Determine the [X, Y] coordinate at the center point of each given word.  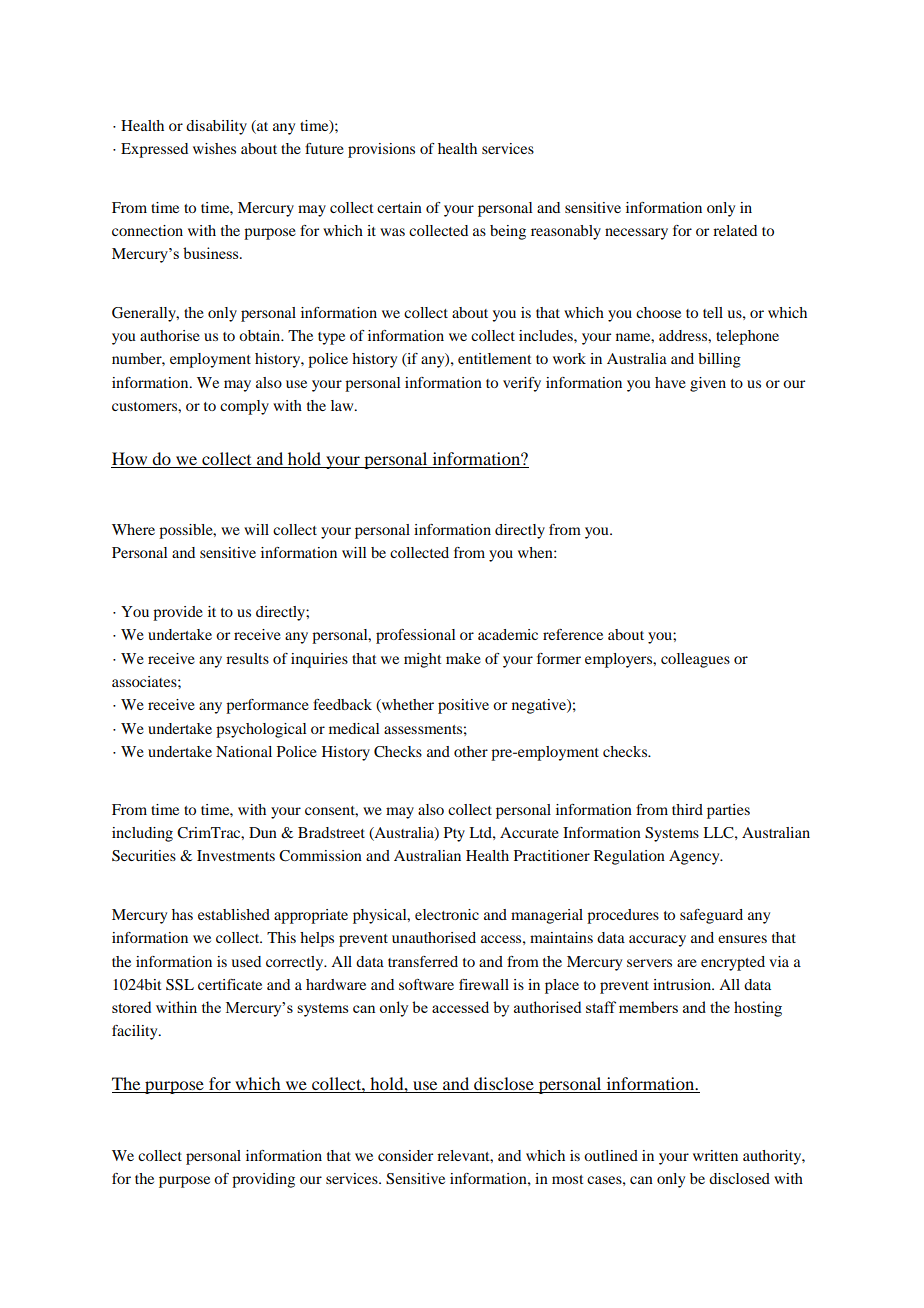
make [463, 658]
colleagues [695, 660]
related [735, 230]
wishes [214, 148]
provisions [381, 150]
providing [263, 1180]
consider [405, 1155]
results [247, 658]
